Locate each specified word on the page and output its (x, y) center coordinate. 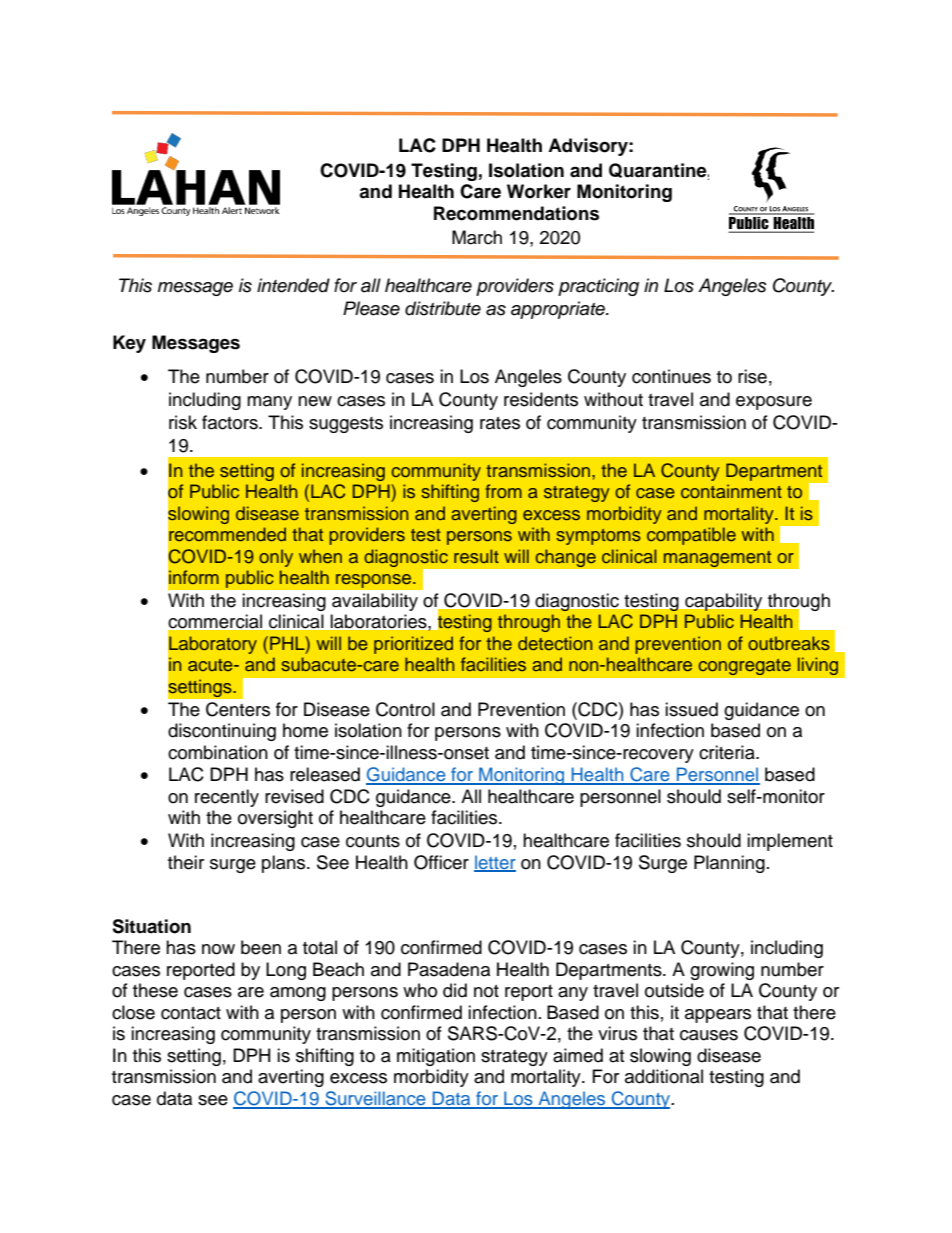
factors (231, 422)
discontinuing (222, 732)
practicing (598, 287)
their (186, 862)
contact (191, 1013)
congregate (744, 667)
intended (293, 285)
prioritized (413, 645)
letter (495, 863)
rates (500, 423)
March (477, 237)
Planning (729, 864)
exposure (774, 403)
